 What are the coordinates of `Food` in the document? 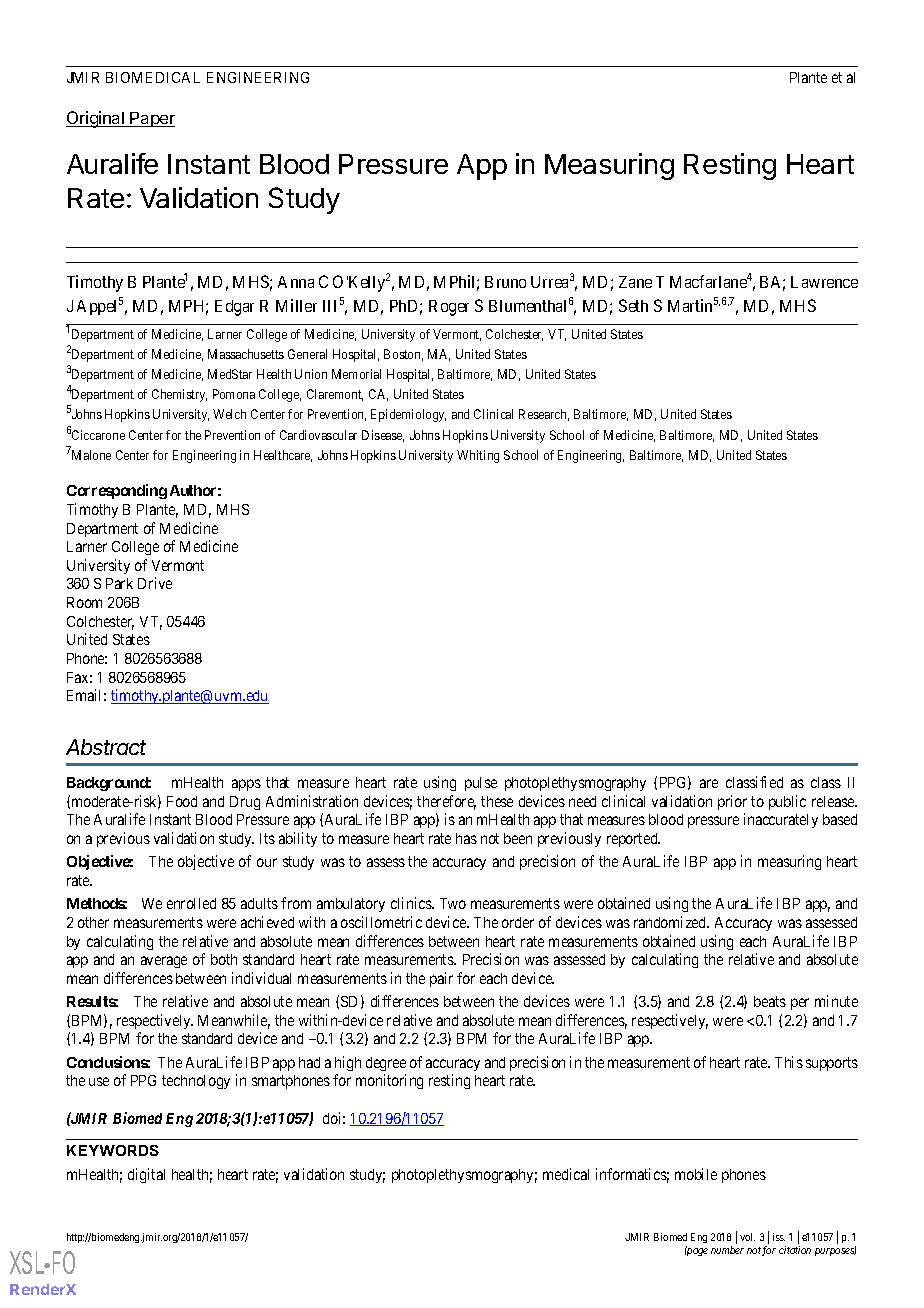 It's located at (182, 801).
